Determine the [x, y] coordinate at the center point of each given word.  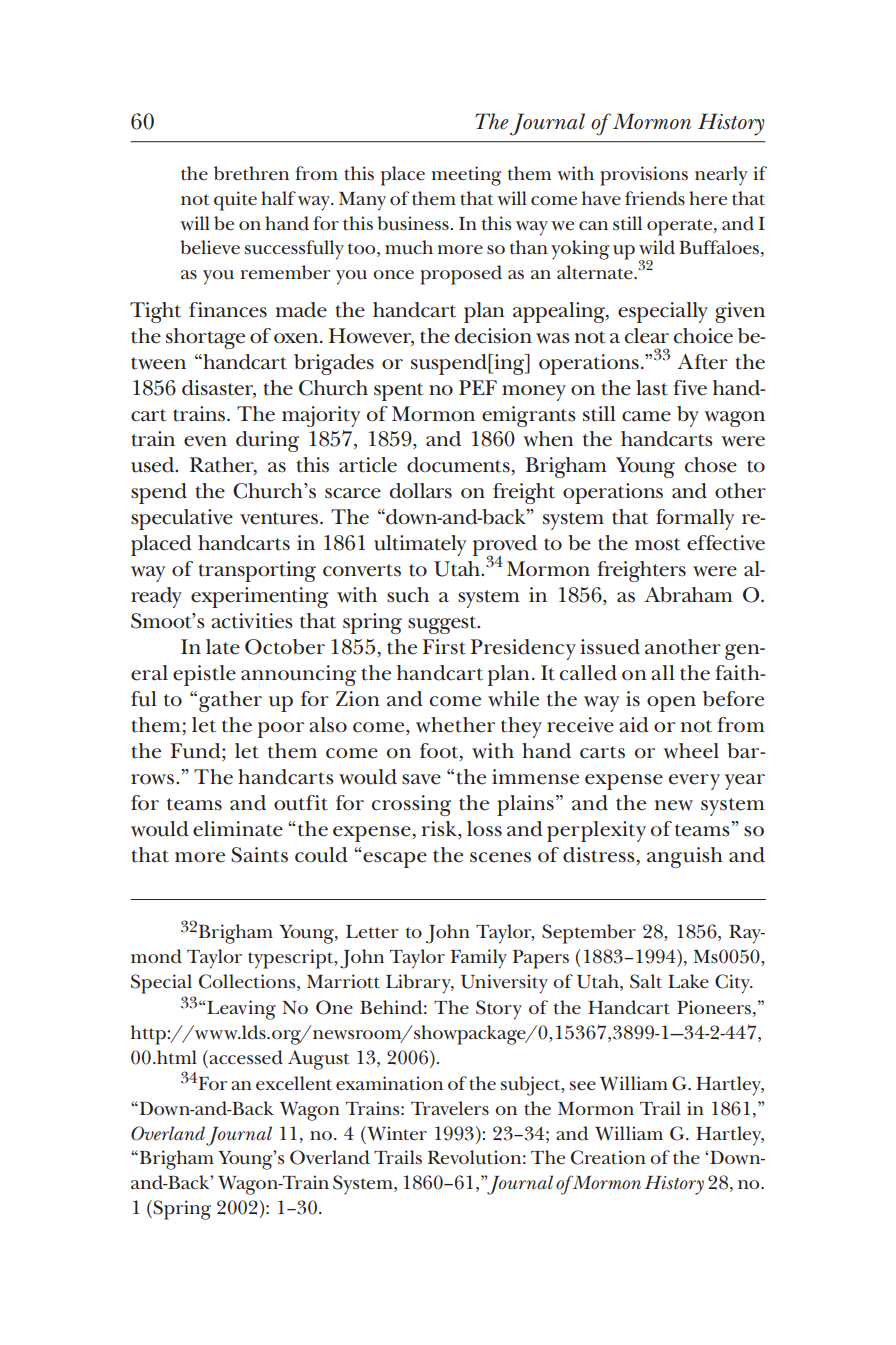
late [223, 647]
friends [655, 198]
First [444, 647]
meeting [467, 176]
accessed [246, 1057]
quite [235, 201]
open [671, 704]
